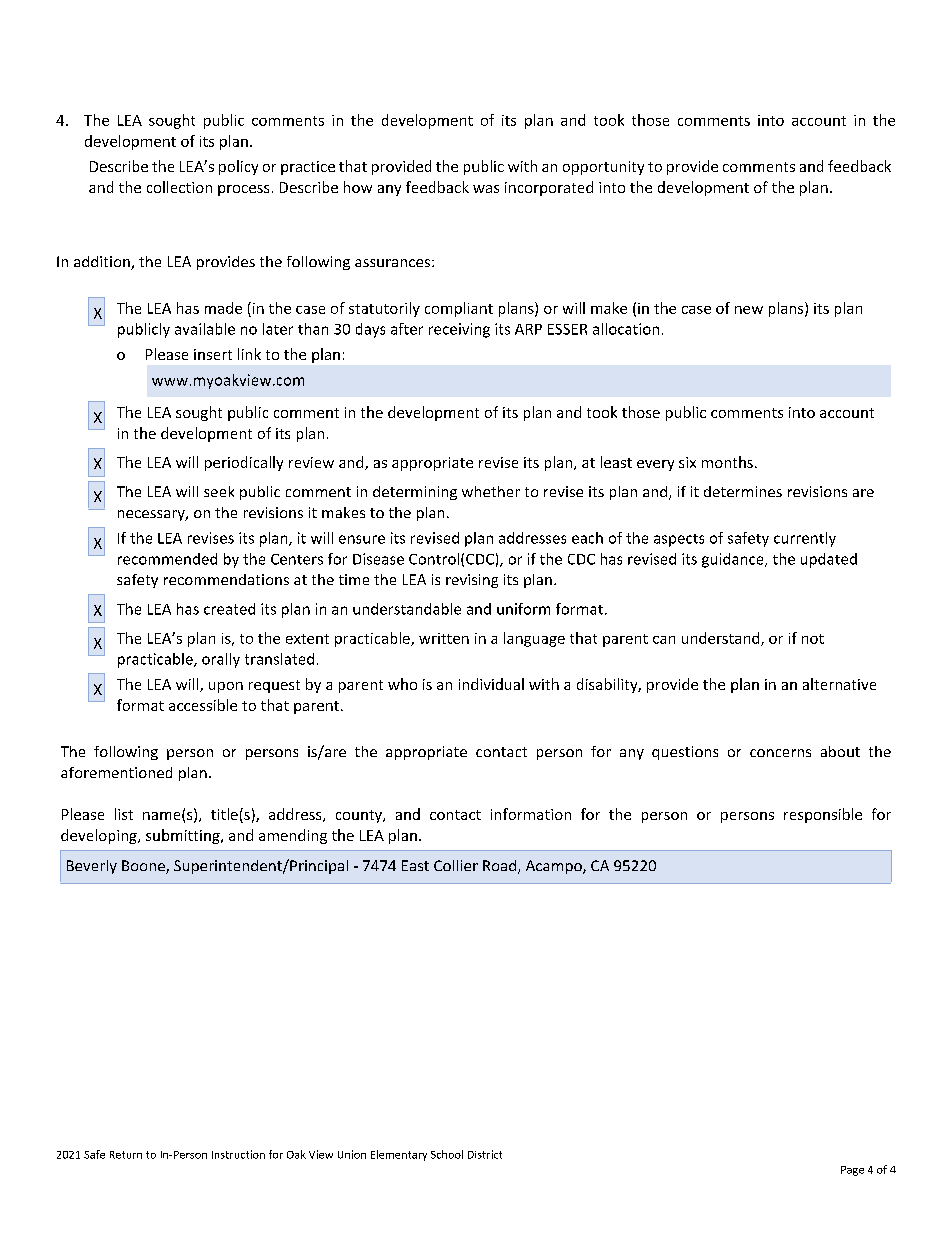 Image resolution: width=952 pixels, height=1233 pixels. Describe the element at coordinates (603, 168) in the document. I see `opportunity` at that location.
